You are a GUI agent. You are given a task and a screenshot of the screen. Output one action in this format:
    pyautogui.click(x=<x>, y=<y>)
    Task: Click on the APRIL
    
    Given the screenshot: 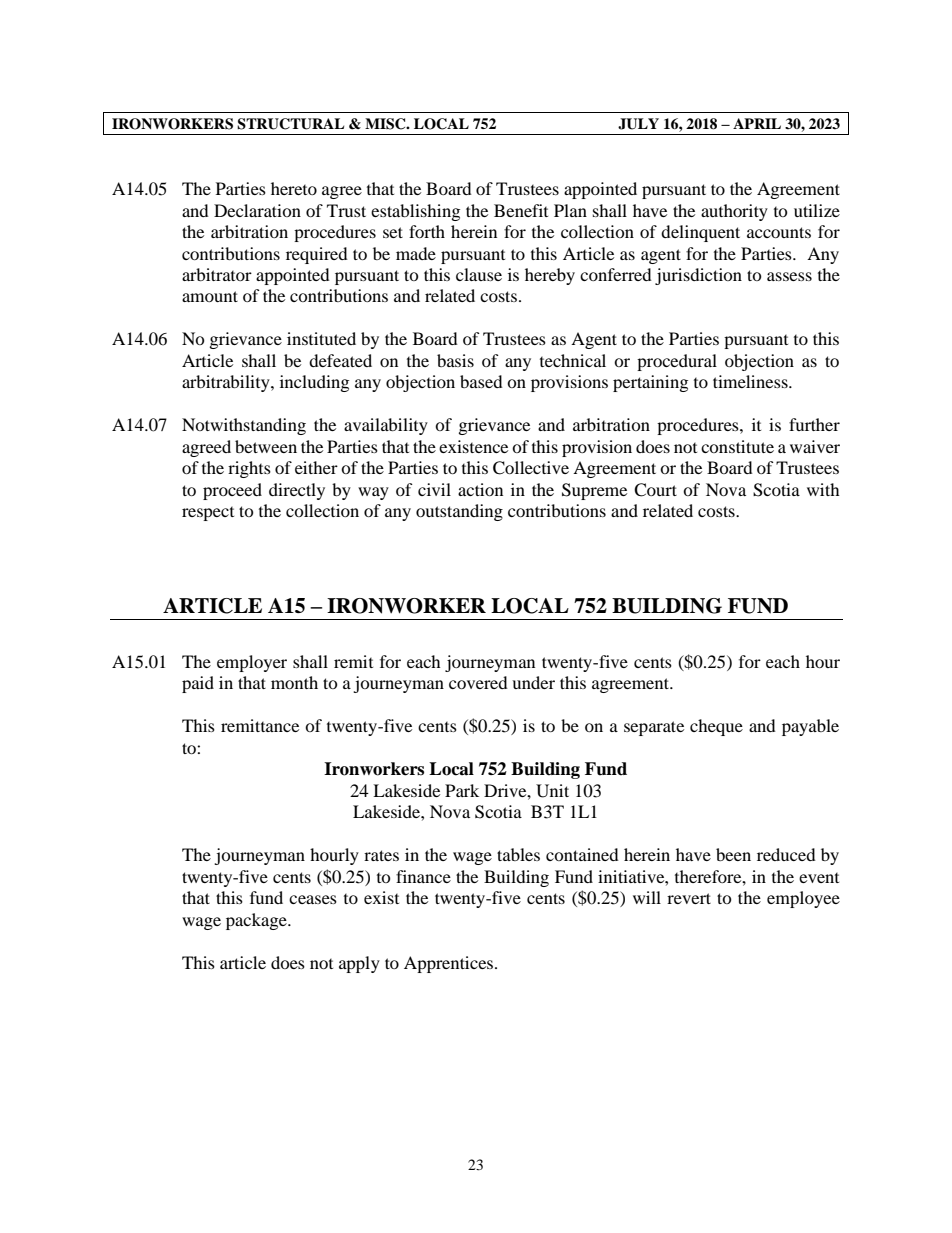 What is the action you would take?
    pyautogui.click(x=757, y=123)
